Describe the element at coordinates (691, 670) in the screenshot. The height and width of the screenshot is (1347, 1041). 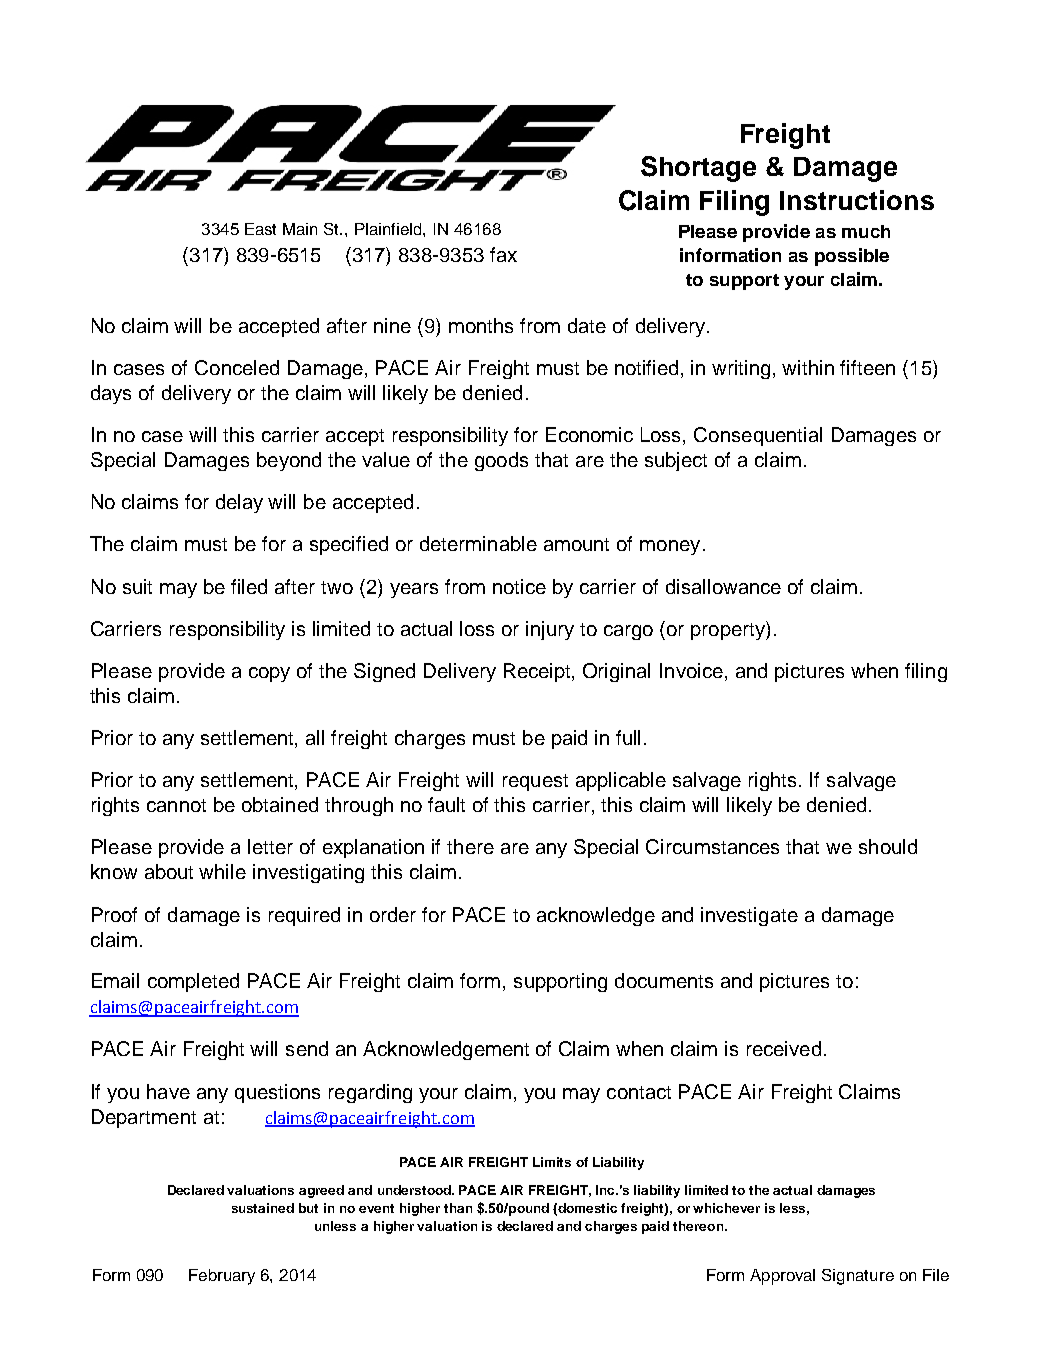
I see `Invoice` at that location.
